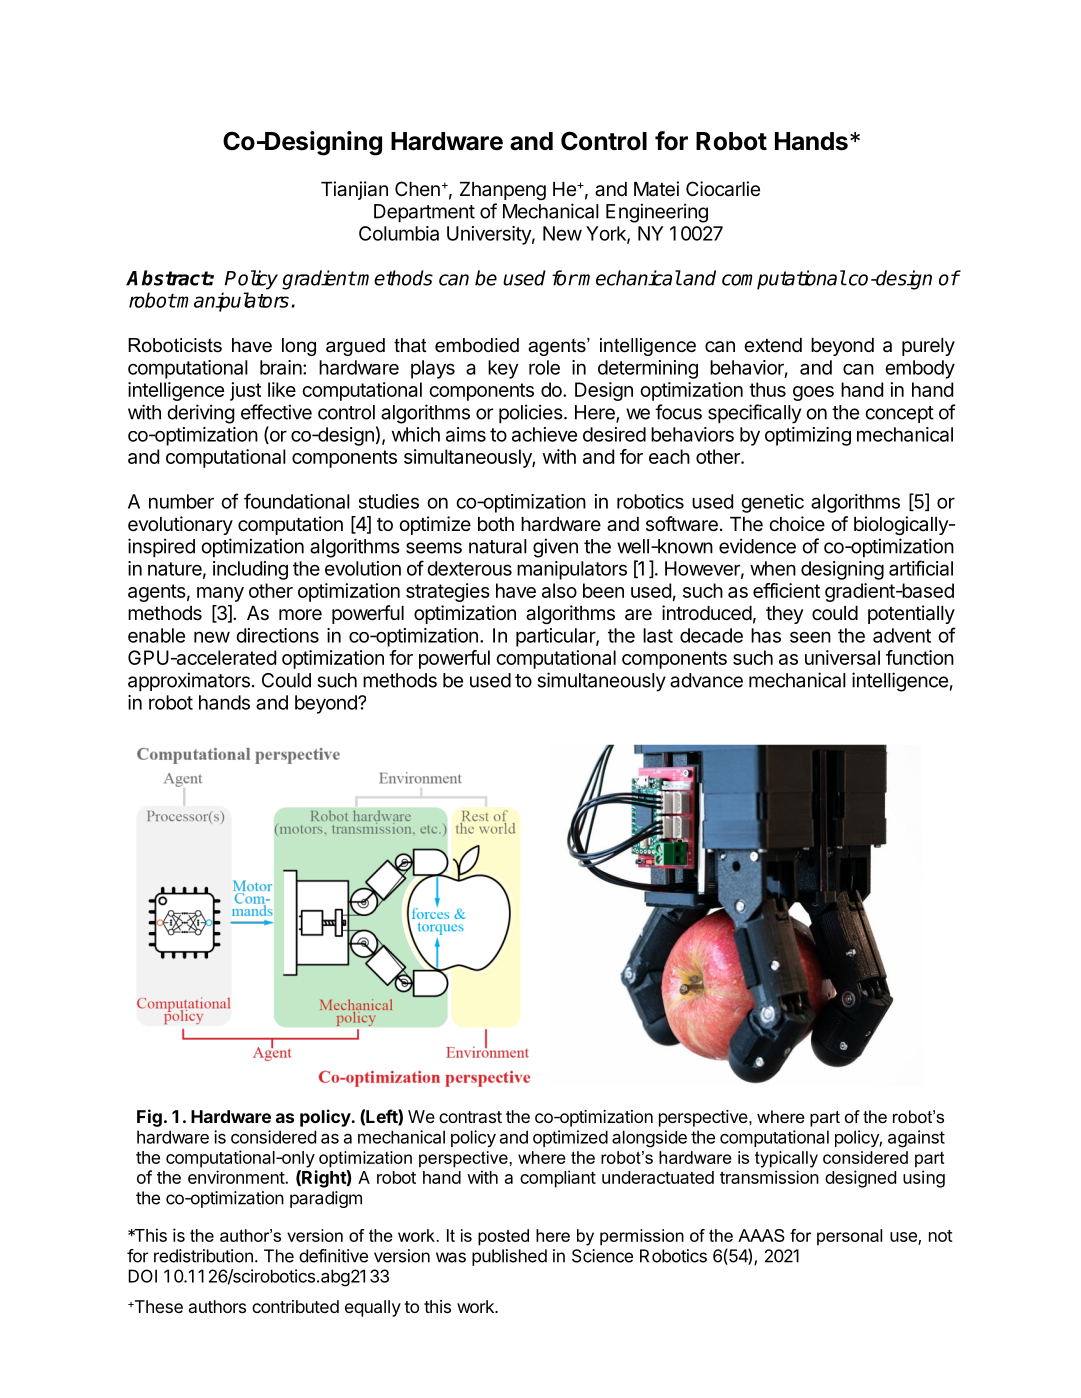 Image resolution: width=1081 pixels, height=1398 pixels. I want to click on enable, so click(156, 635).
